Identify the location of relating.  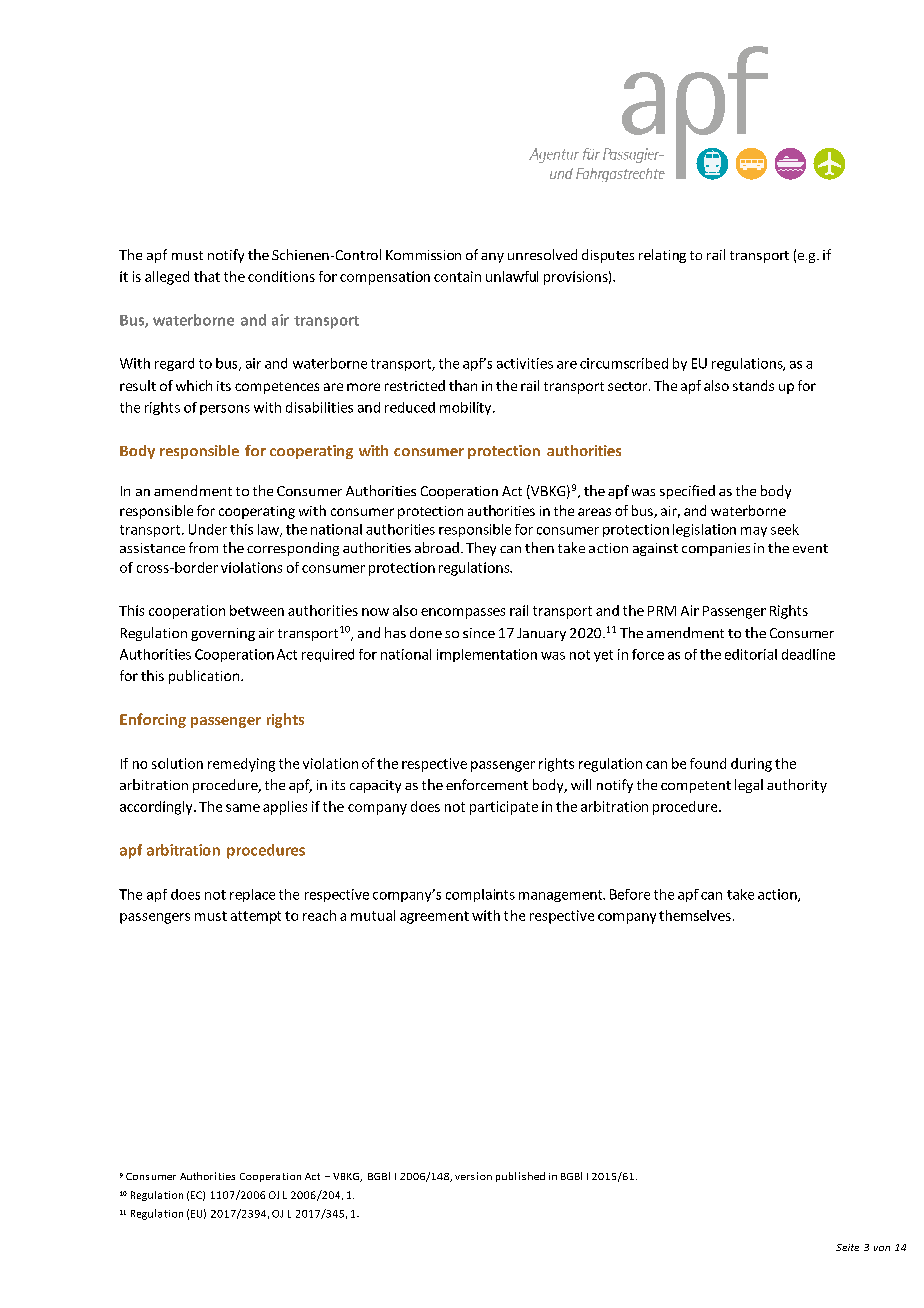
(662, 256).
